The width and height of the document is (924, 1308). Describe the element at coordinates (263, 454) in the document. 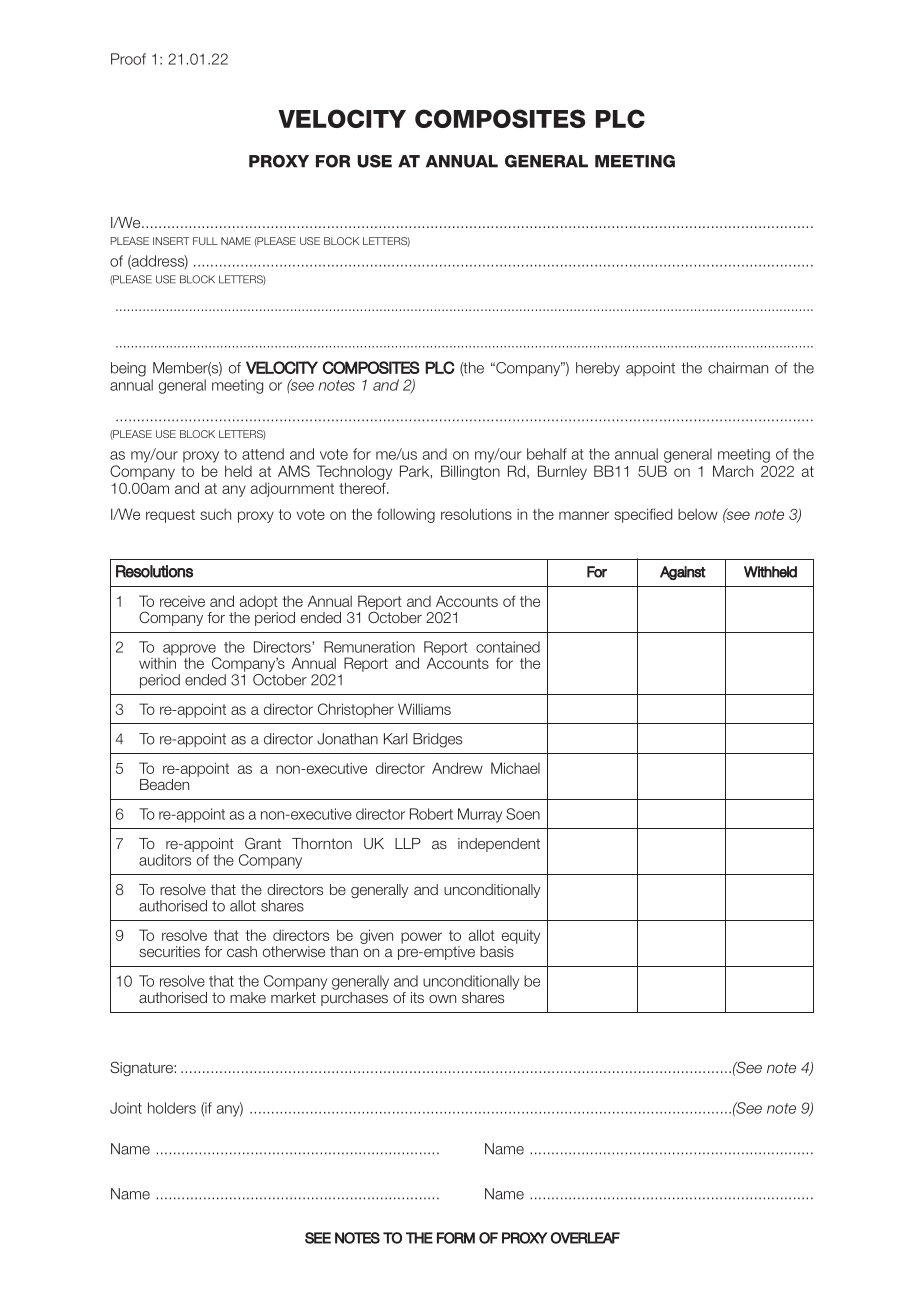

I see `attend` at that location.
